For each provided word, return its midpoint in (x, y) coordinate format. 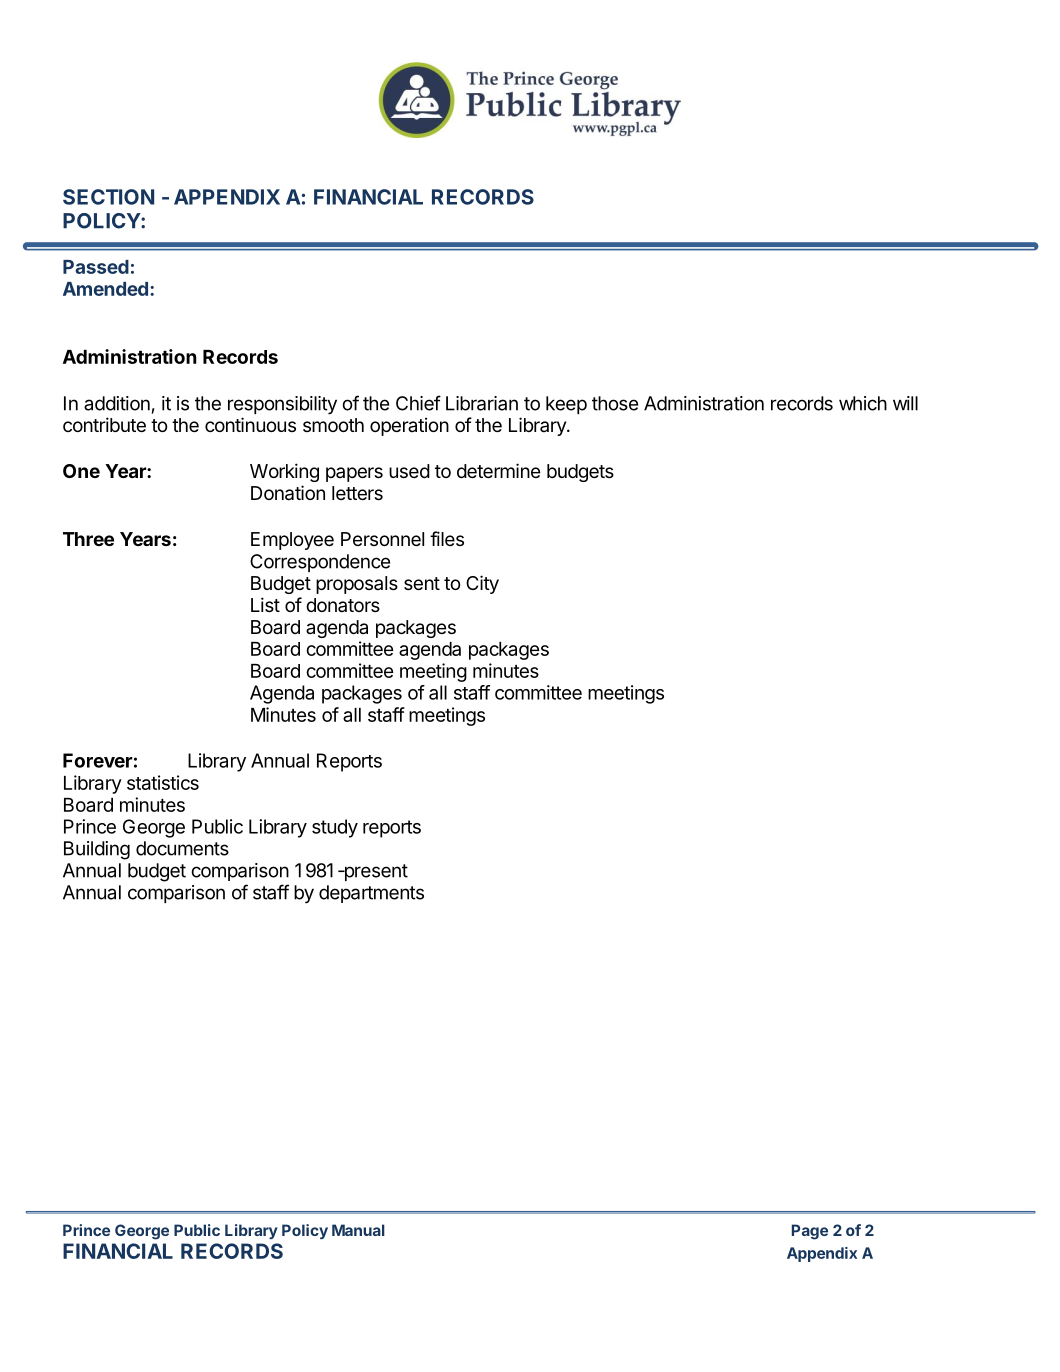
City (482, 584)
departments (371, 894)
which (863, 403)
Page (810, 1232)
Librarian (482, 403)
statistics (163, 782)
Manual (358, 1230)
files (447, 538)
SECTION (108, 197)
